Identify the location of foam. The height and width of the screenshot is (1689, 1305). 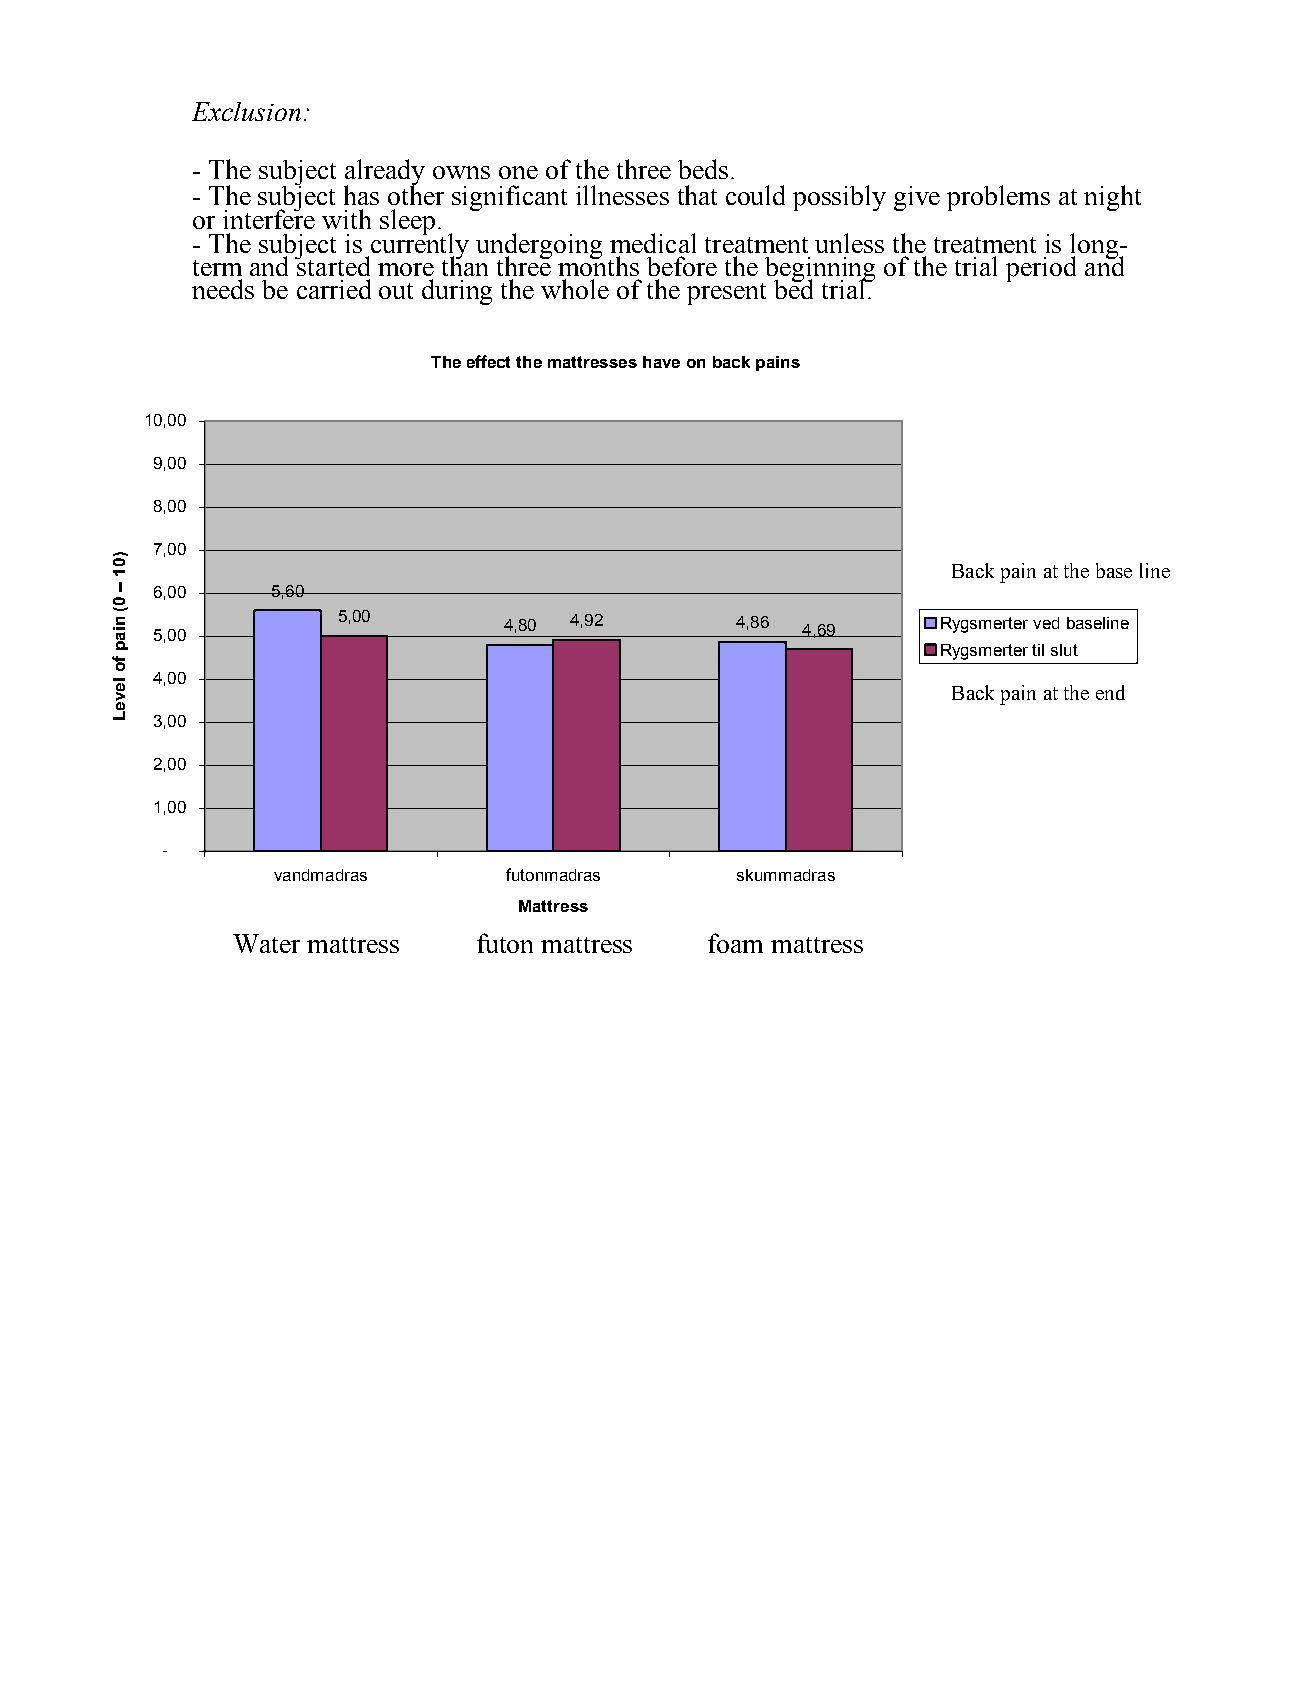
(735, 943).
